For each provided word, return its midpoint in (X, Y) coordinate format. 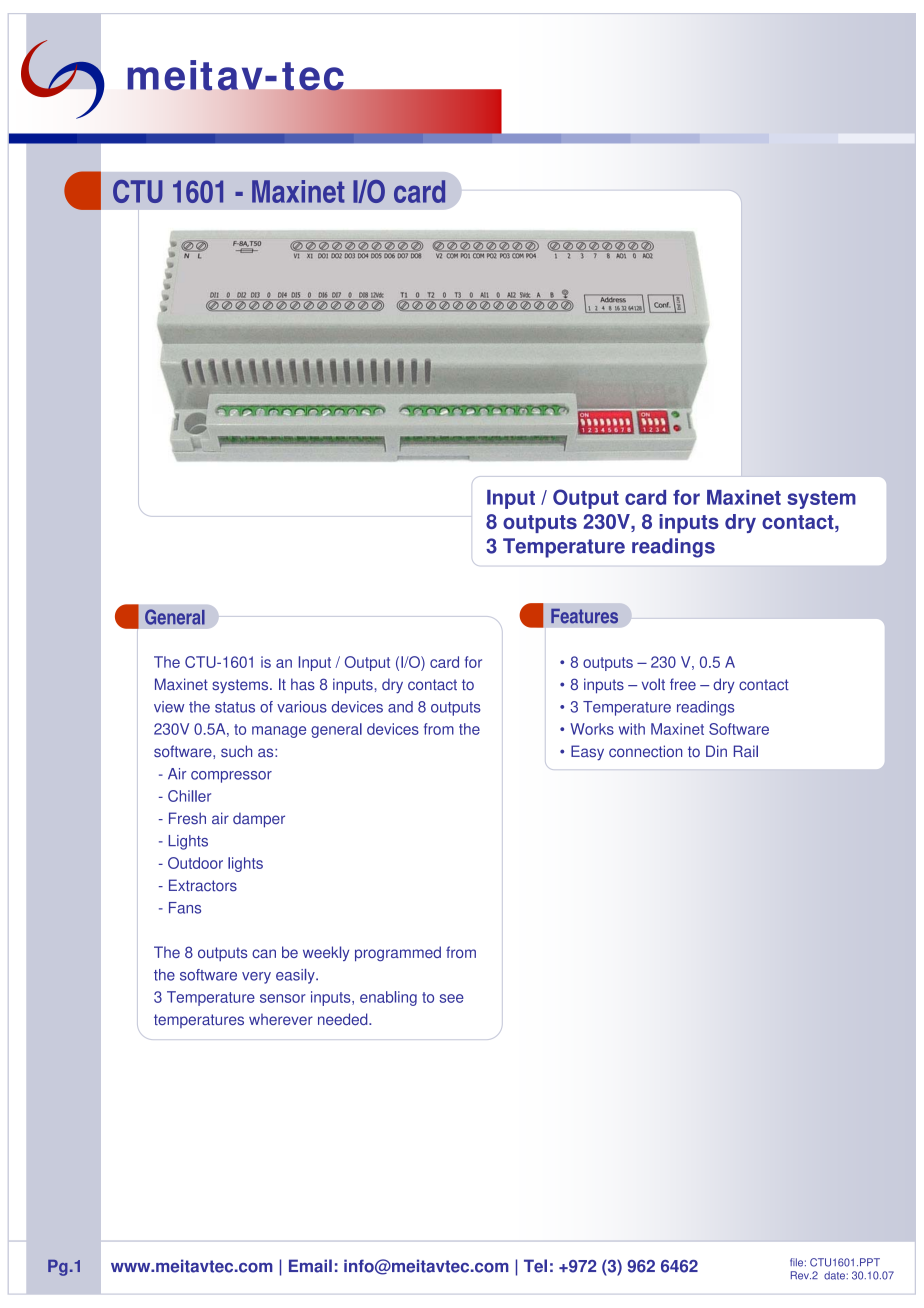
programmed (398, 953)
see (452, 998)
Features (584, 616)
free (683, 684)
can (264, 953)
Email (310, 1266)
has (303, 684)
